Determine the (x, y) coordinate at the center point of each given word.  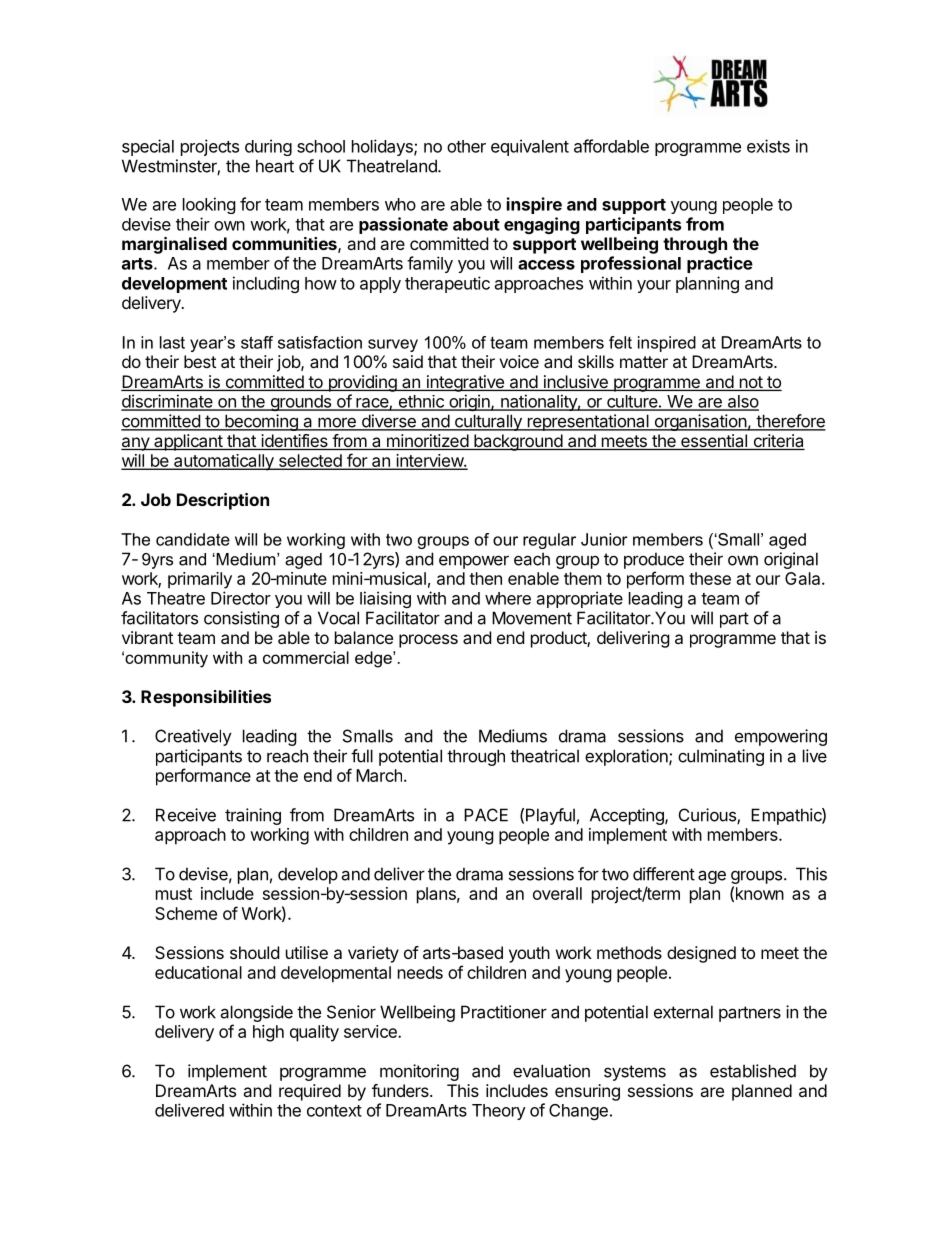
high (268, 1033)
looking (209, 205)
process (428, 641)
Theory (499, 1112)
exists (768, 146)
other (466, 146)
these (710, 578)
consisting (241, 619)
